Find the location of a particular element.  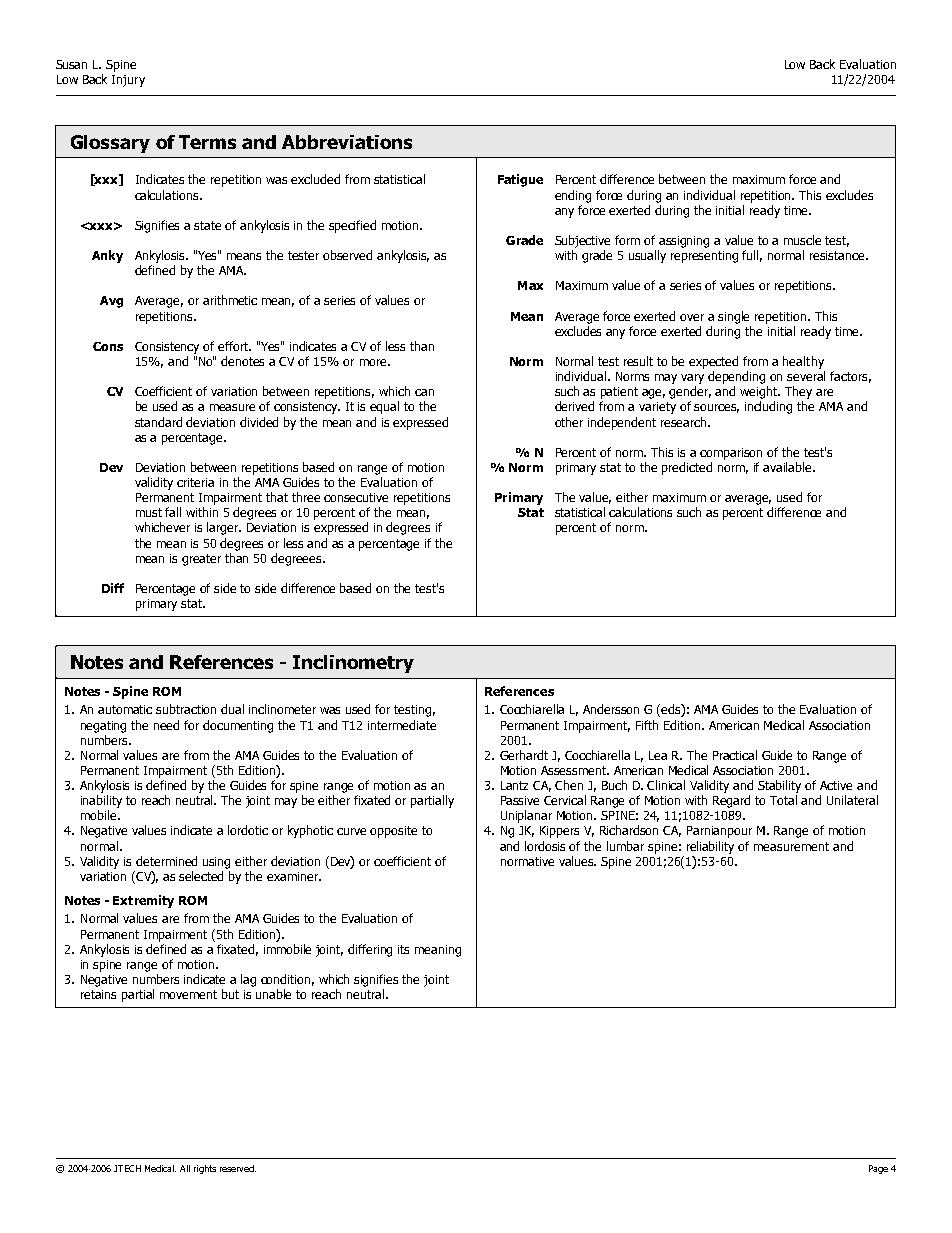

Injury is located at coordinates (128, 81).
